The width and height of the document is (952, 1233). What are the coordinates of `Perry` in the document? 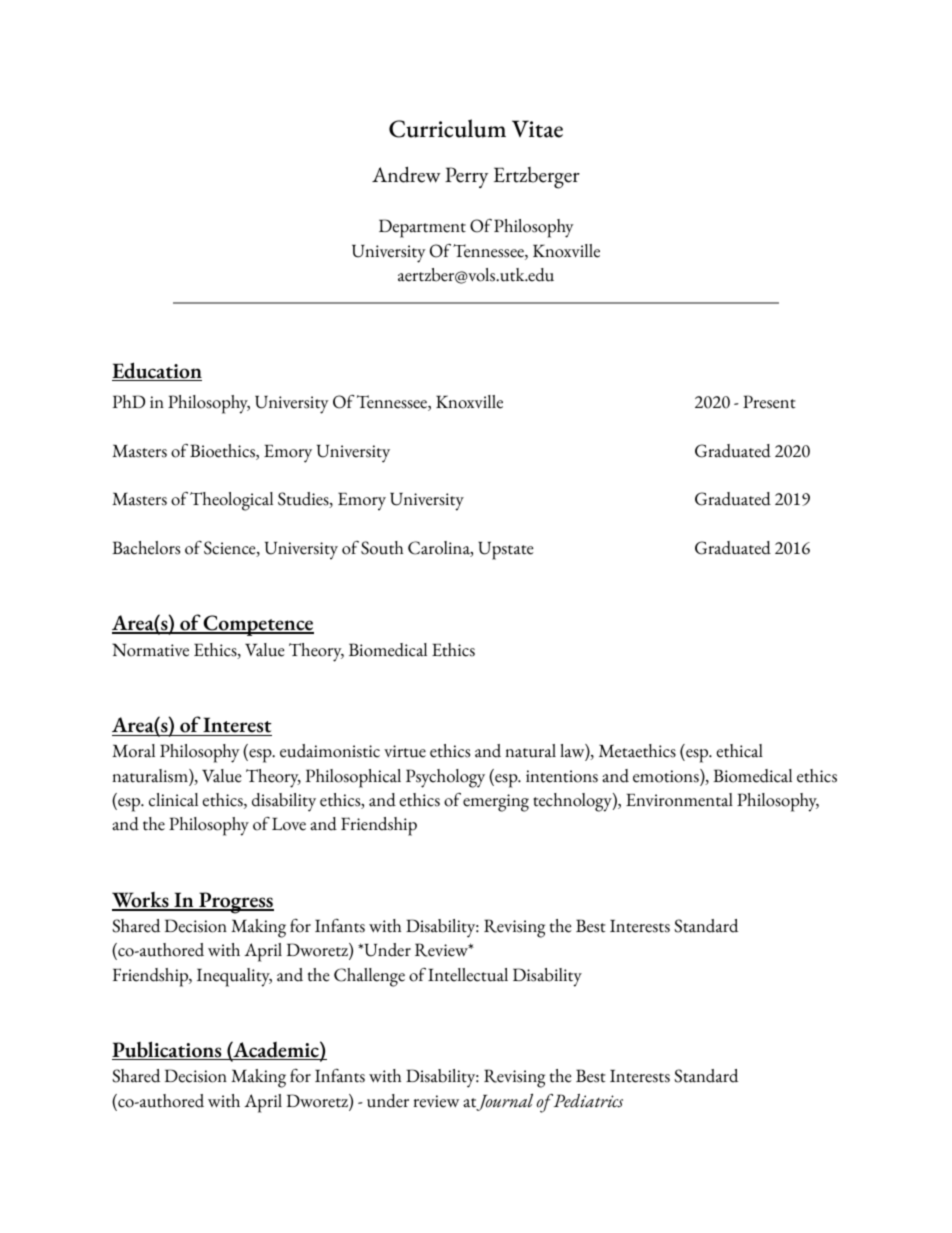 It's located at (466, 177).
